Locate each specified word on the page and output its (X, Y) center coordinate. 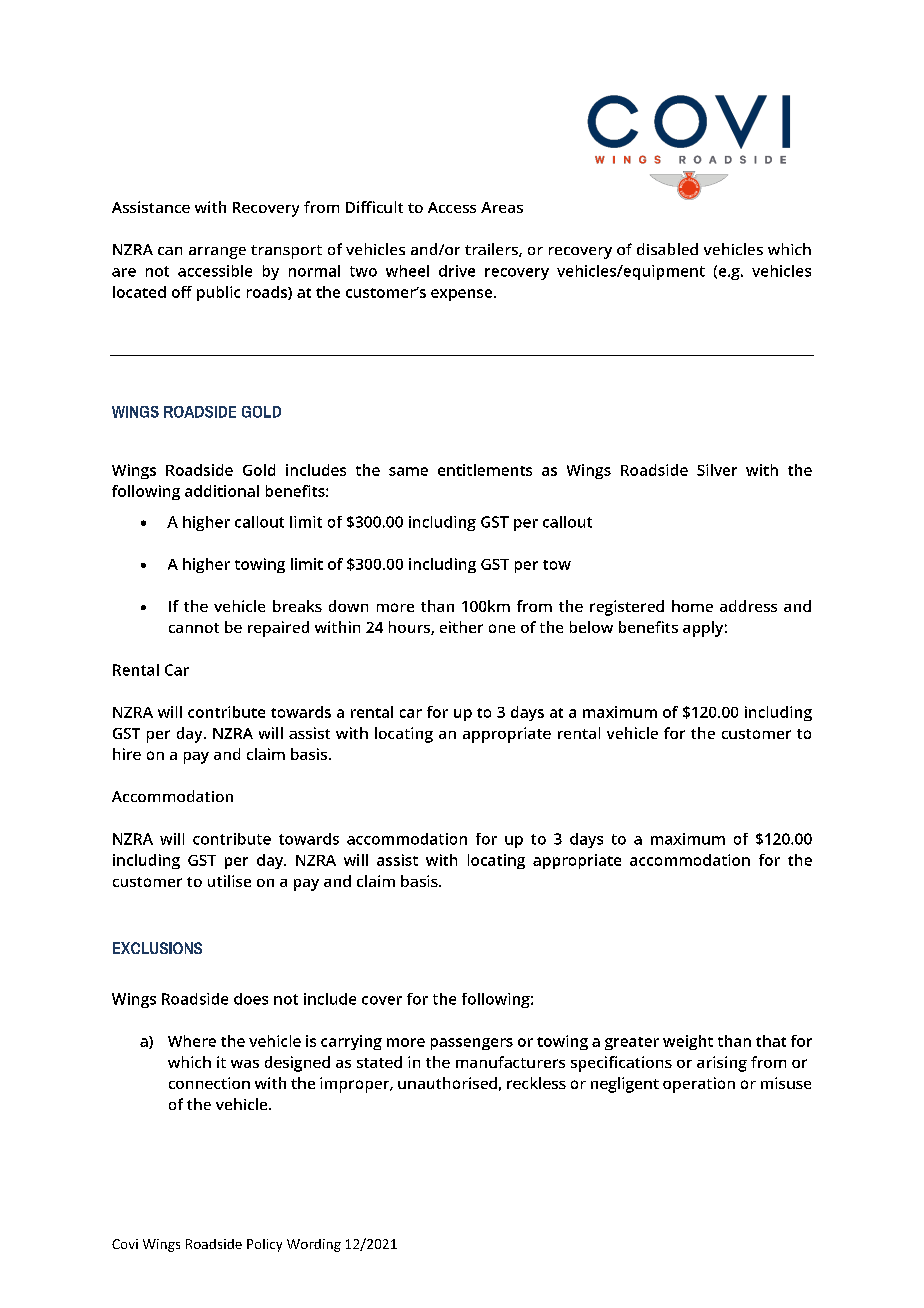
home (692, 606)
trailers (492, 250)
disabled (667, 249)
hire (127, 754)
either (461, 627)
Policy (264, 1245)
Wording (314, 1245)
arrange (217, 253)
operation (699, 1085)
